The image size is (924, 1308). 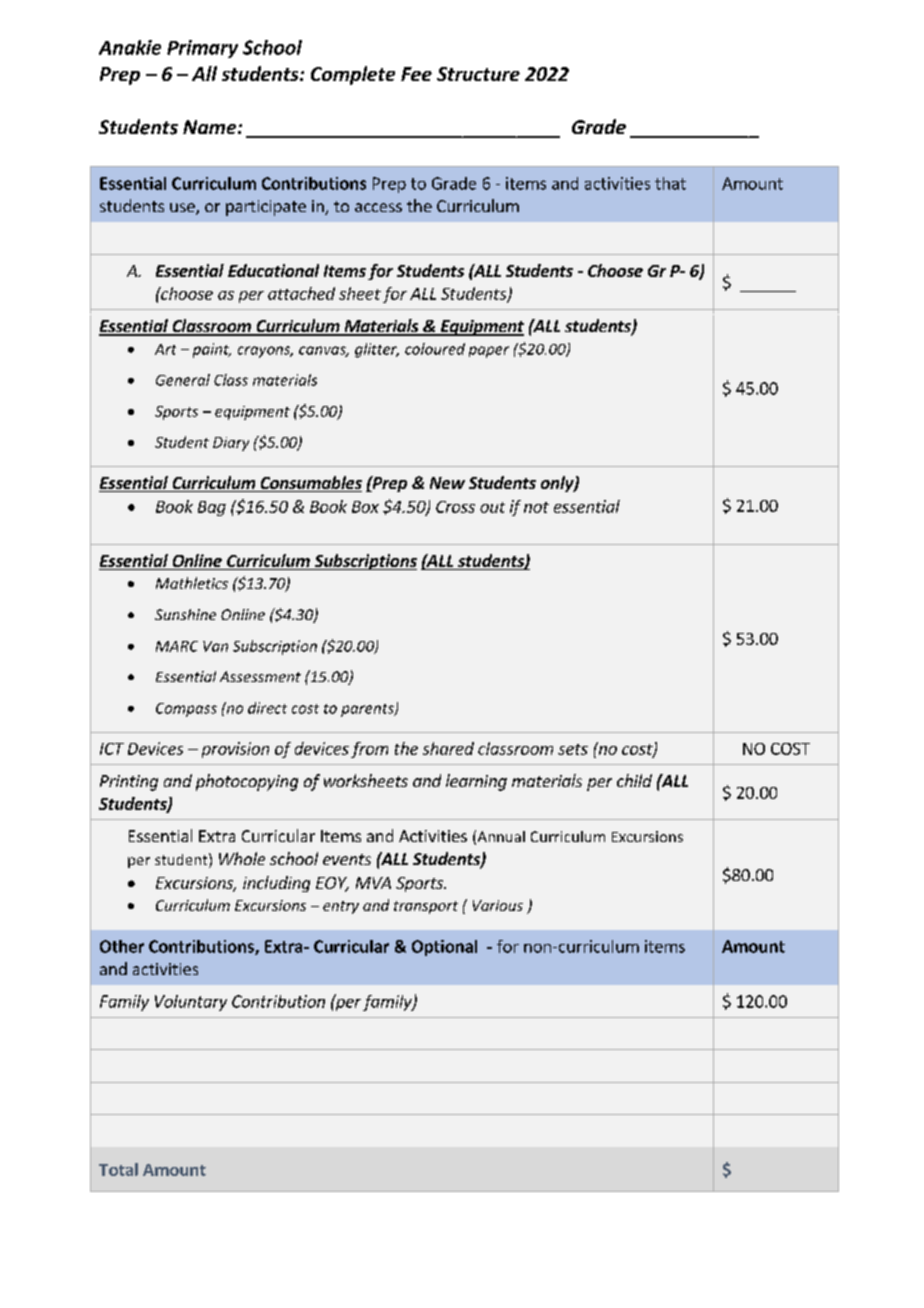 What do you see at coordinates (185, 614) in the page?
I see `Sunshine` at bounding box center [185, 614].
